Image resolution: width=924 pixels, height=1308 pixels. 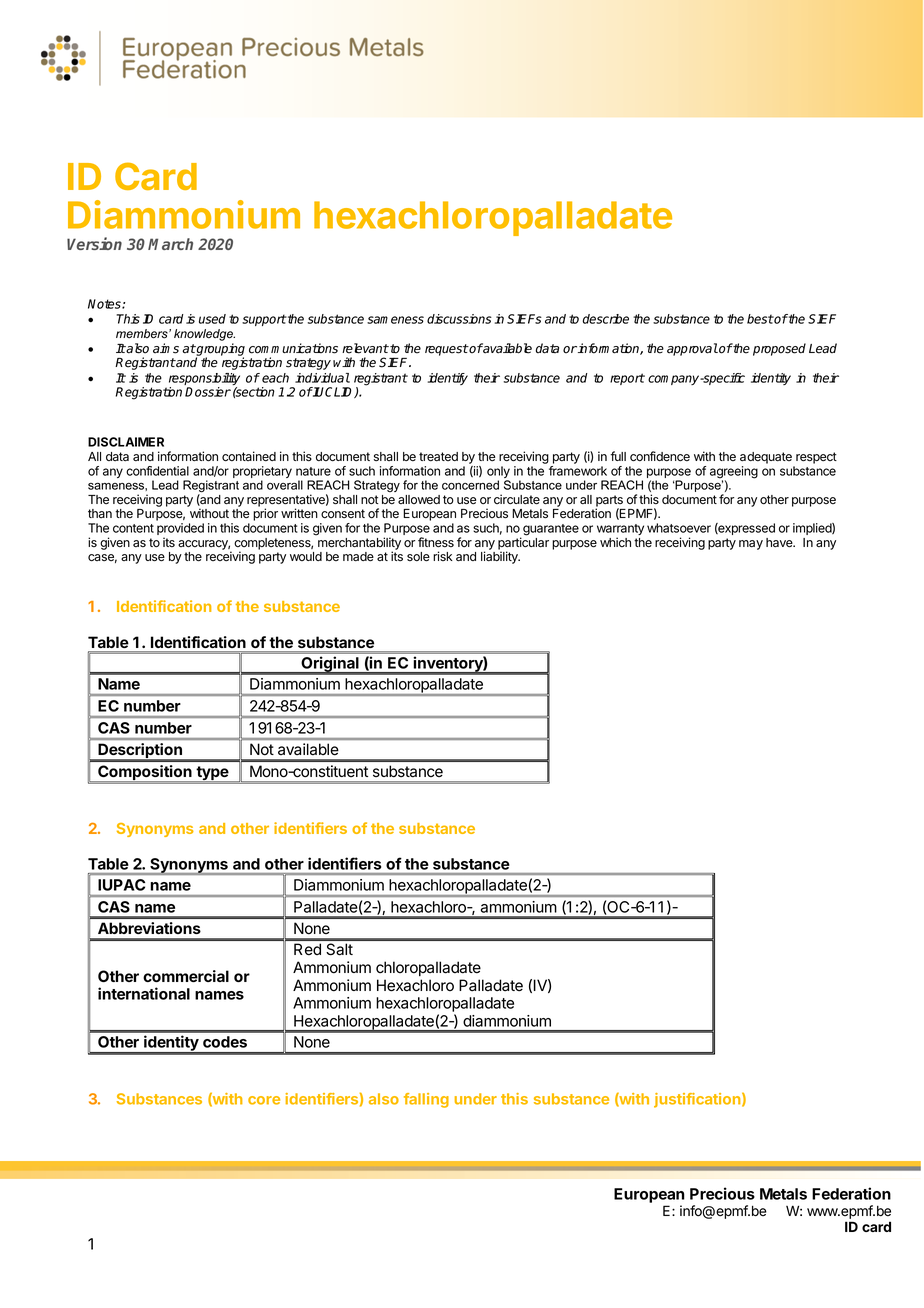 I want to click on March, so click(x=170, y=244).
